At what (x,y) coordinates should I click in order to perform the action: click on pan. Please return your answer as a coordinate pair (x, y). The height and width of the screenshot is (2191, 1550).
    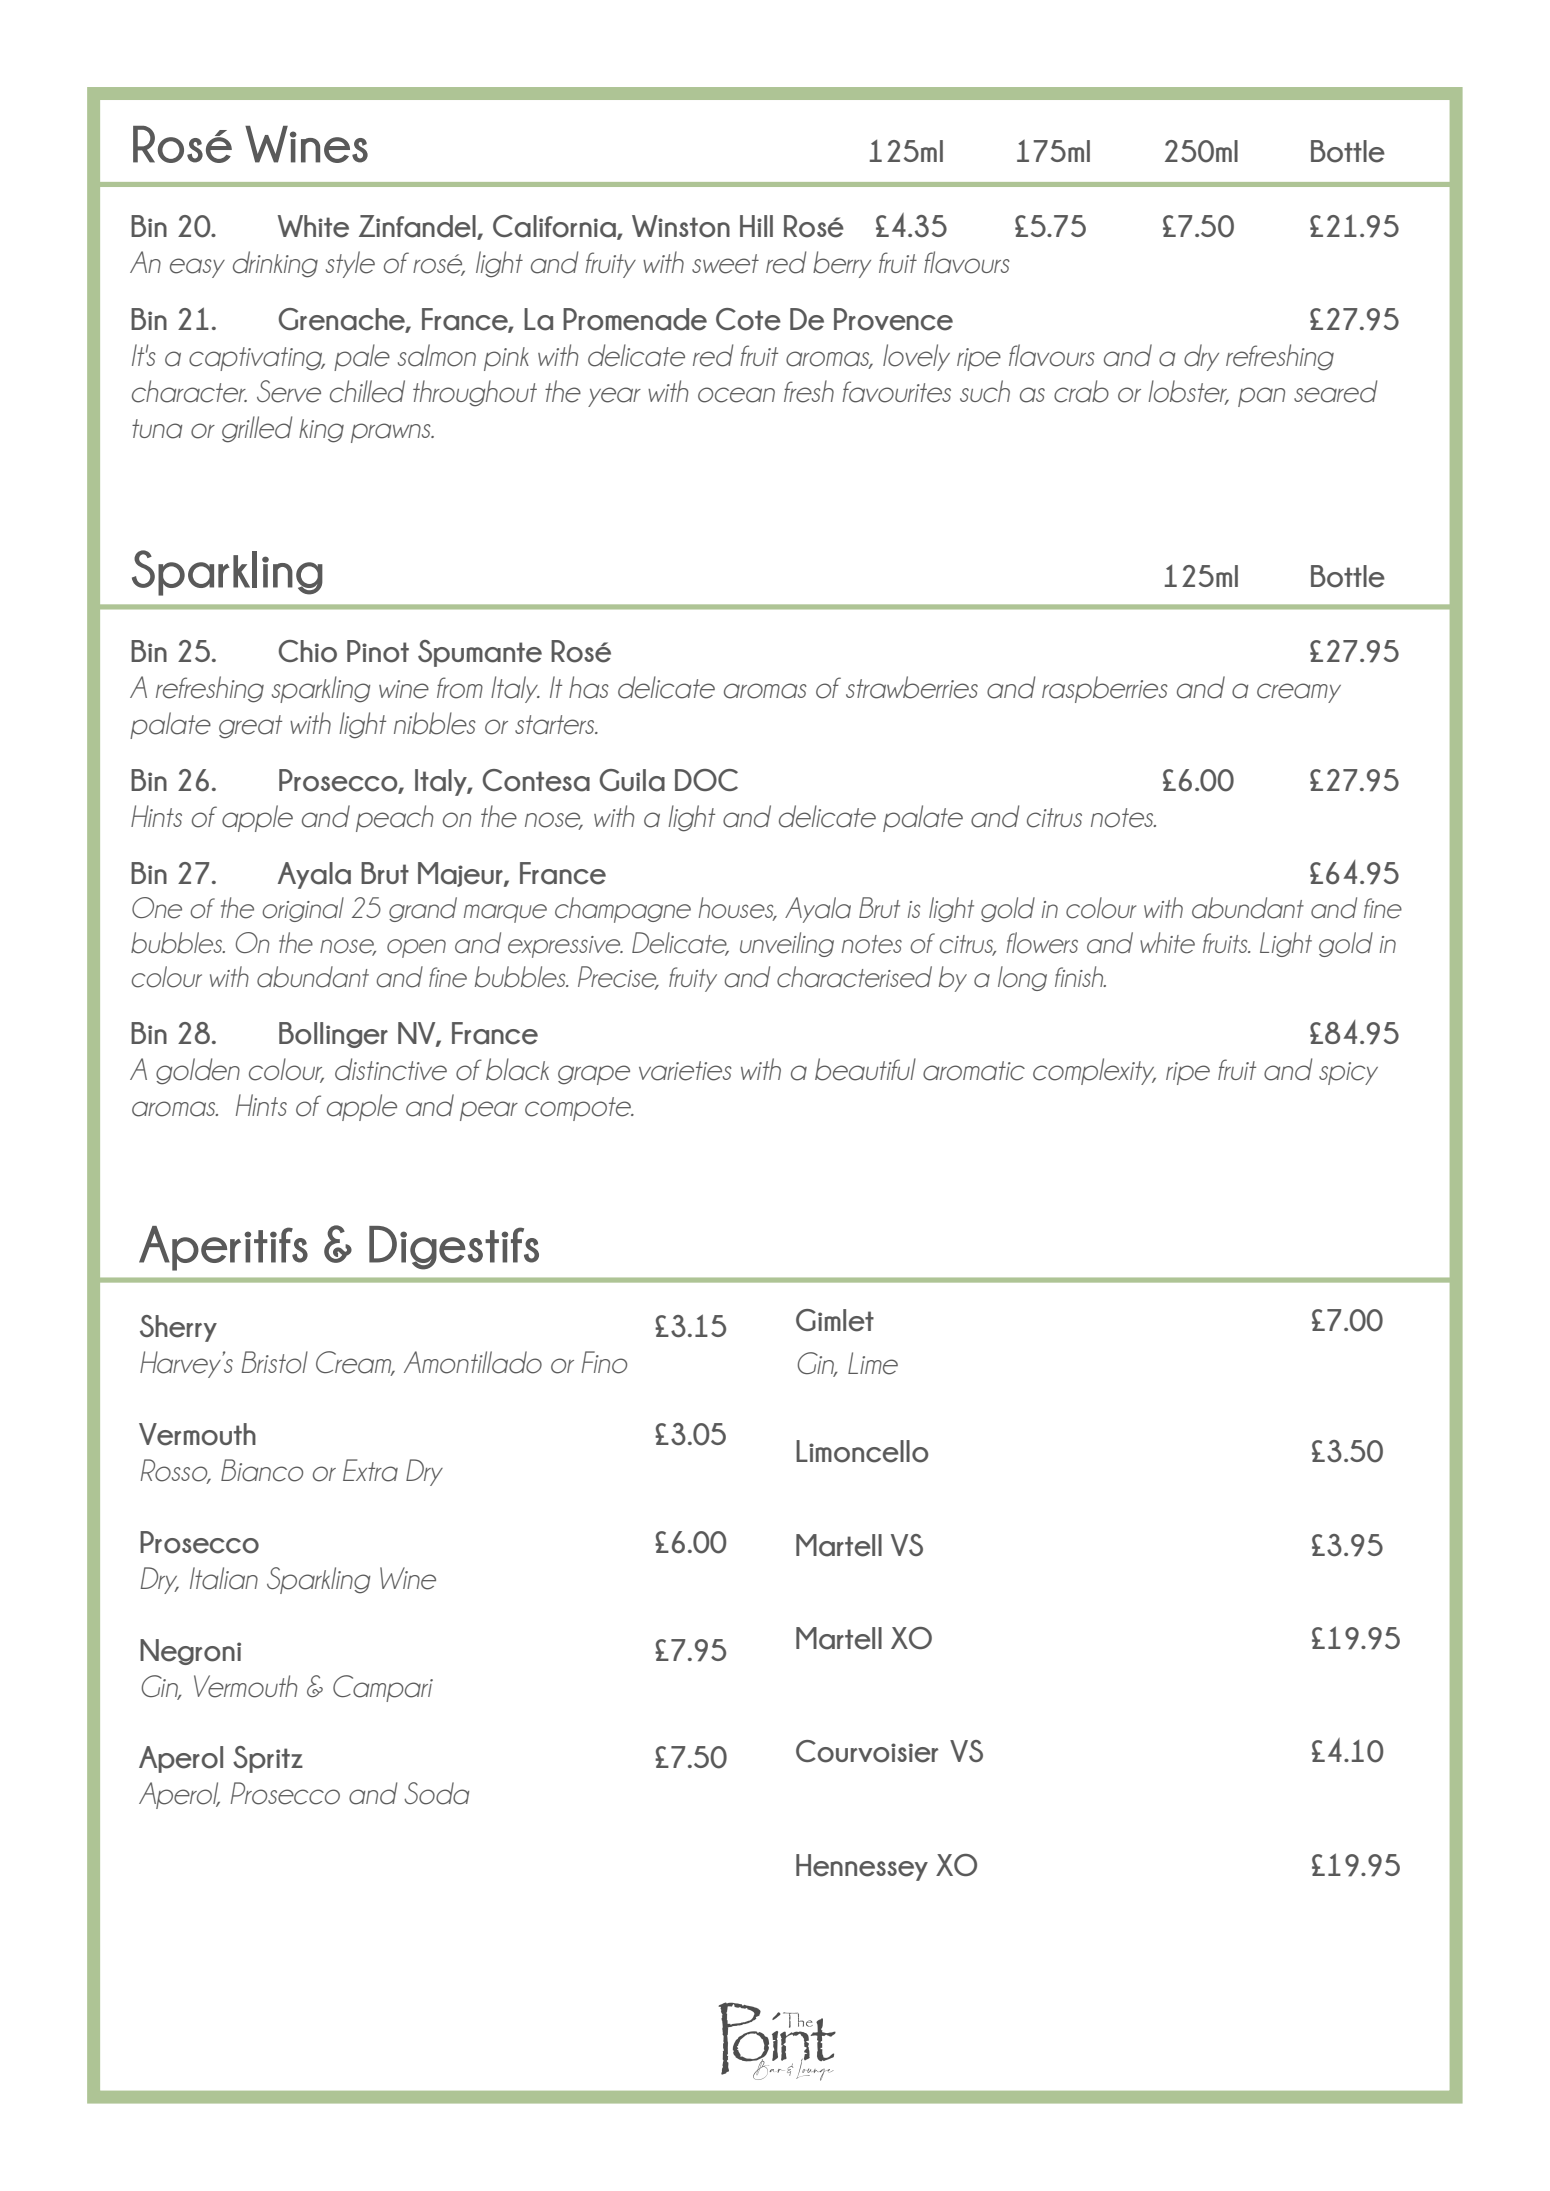
    Looking at the image, I should click on (1261, 397).
